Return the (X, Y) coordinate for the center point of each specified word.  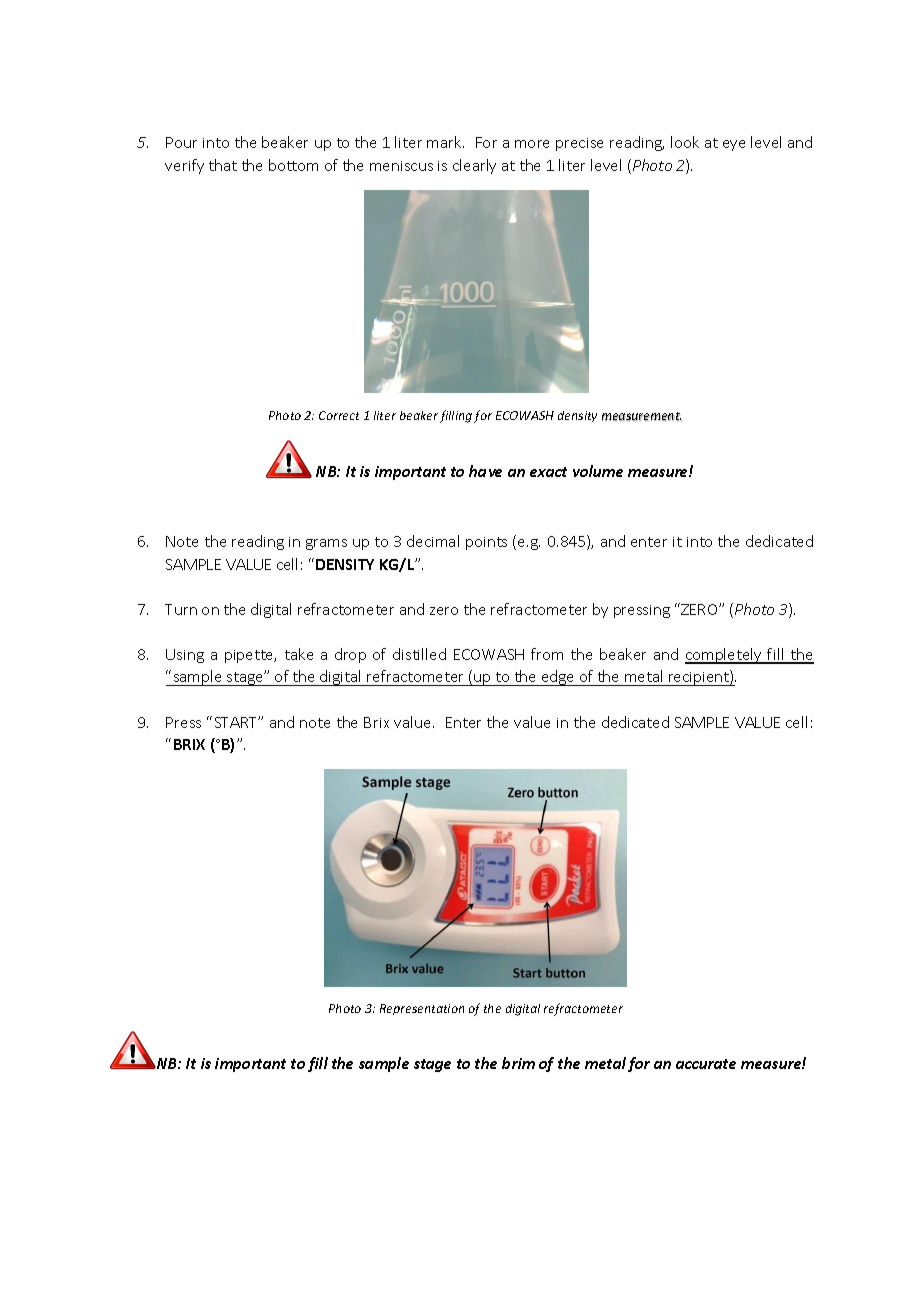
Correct (339, 415)
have (485, 471)
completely (725, 656)
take (299, 654)
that (223, 165)
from (547, 654)
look (685, 142)
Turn (181, 609)
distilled (419, 654)
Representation (422, 1009)
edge (558, 678)
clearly (474, 166)
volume (598, 471)
